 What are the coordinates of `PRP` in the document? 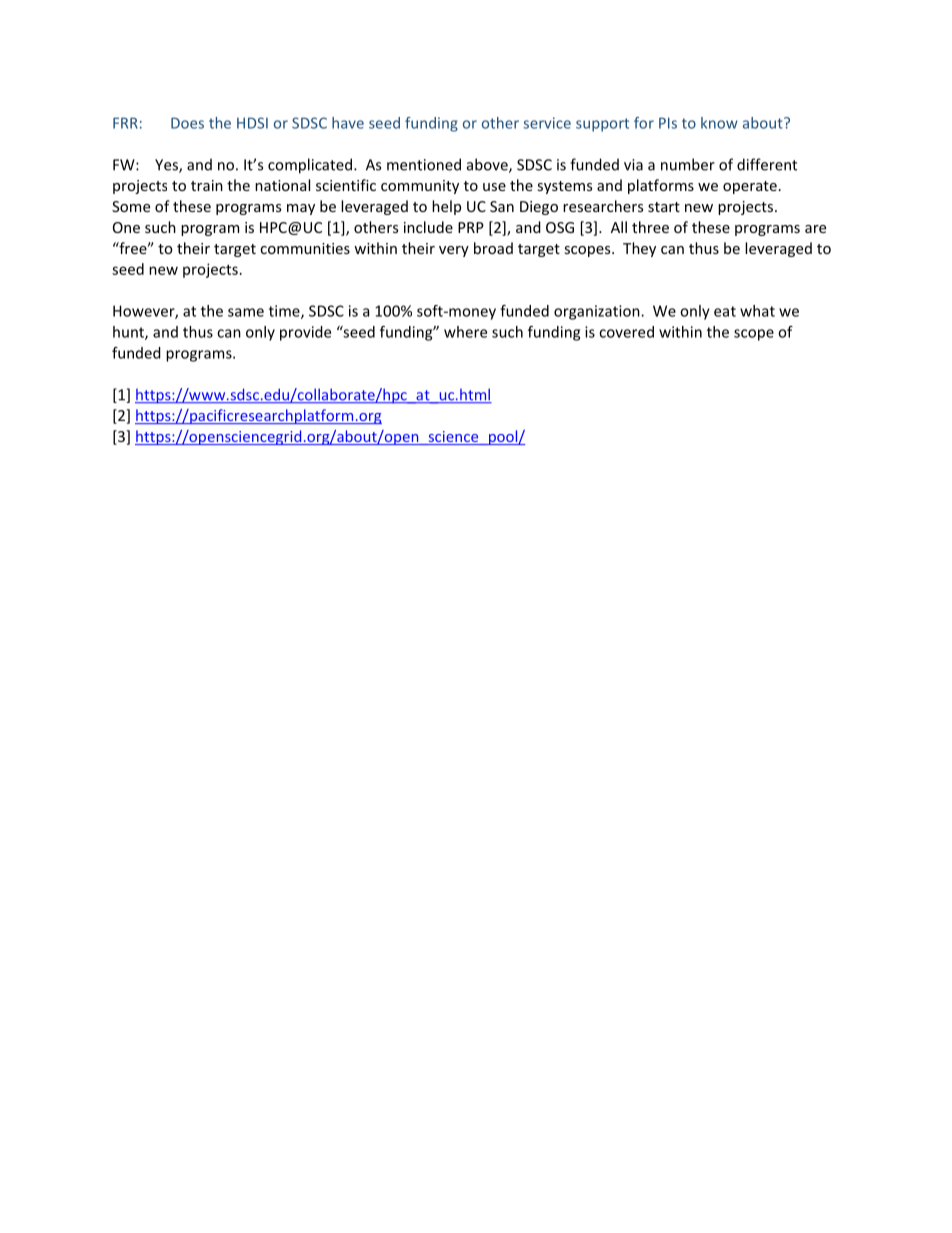 It's located at (471, 227).
